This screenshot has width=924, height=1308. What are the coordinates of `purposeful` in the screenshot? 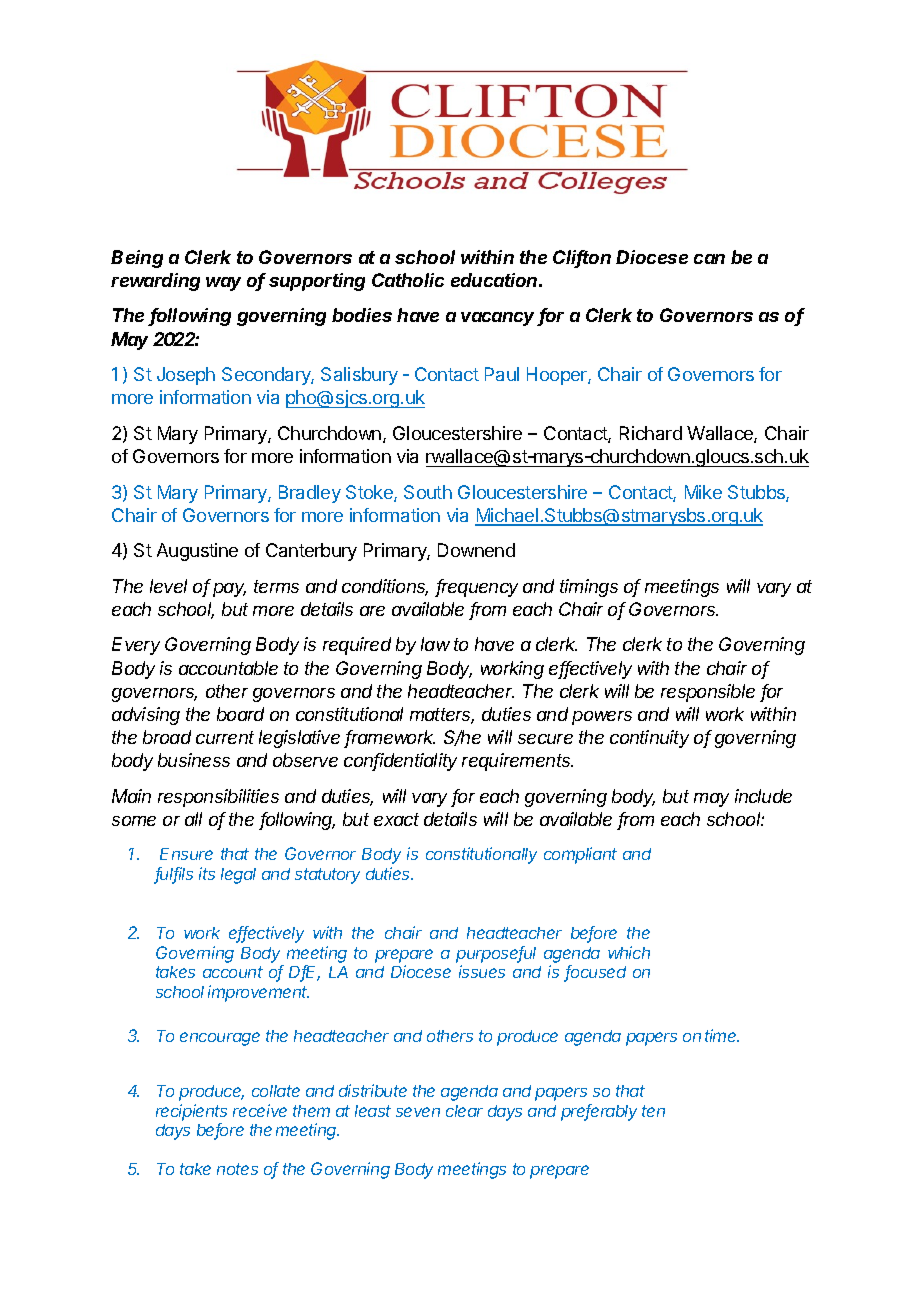 It's located at (496, 954).
